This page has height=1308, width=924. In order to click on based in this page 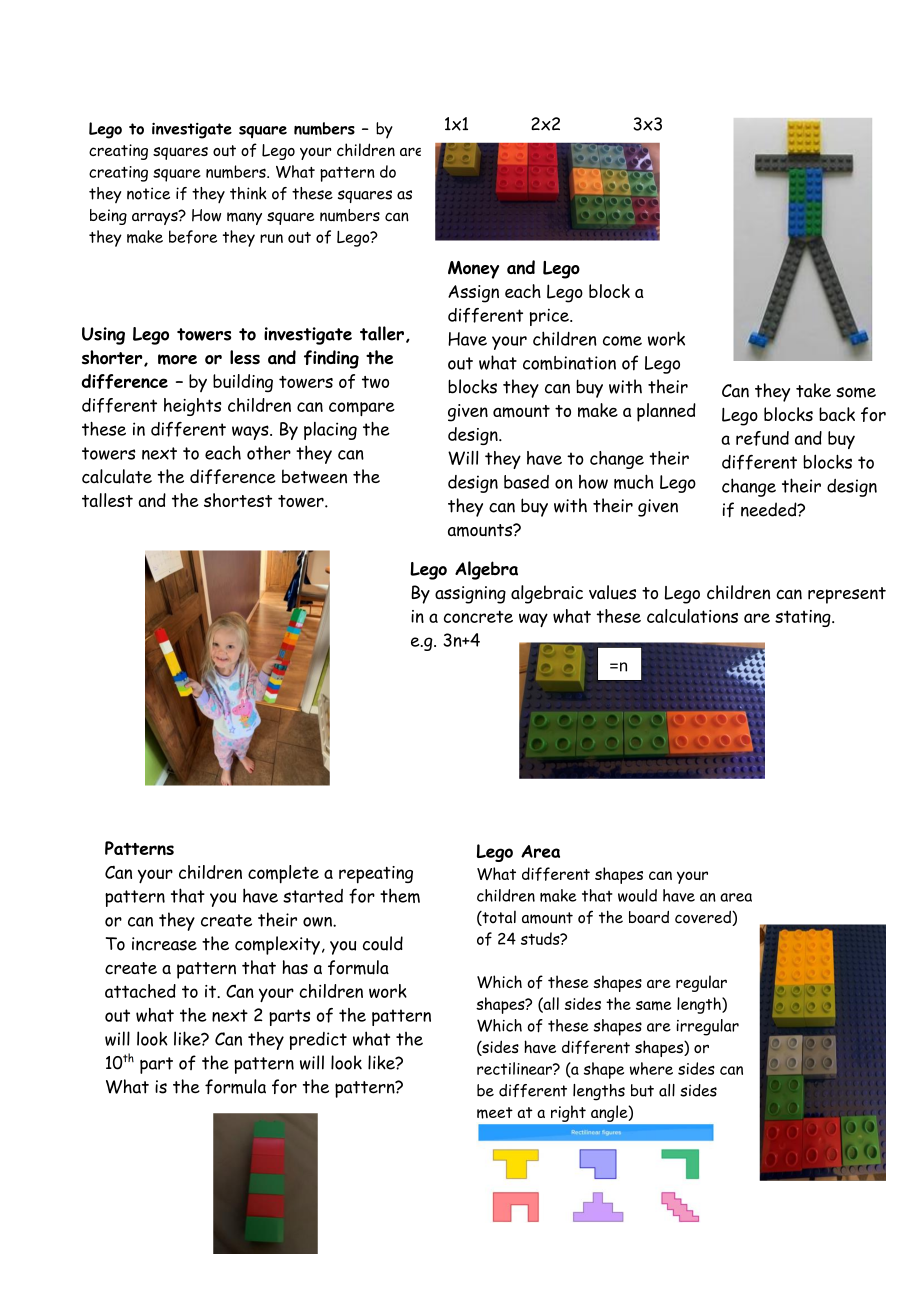, I will do `click(526, 482)`.
